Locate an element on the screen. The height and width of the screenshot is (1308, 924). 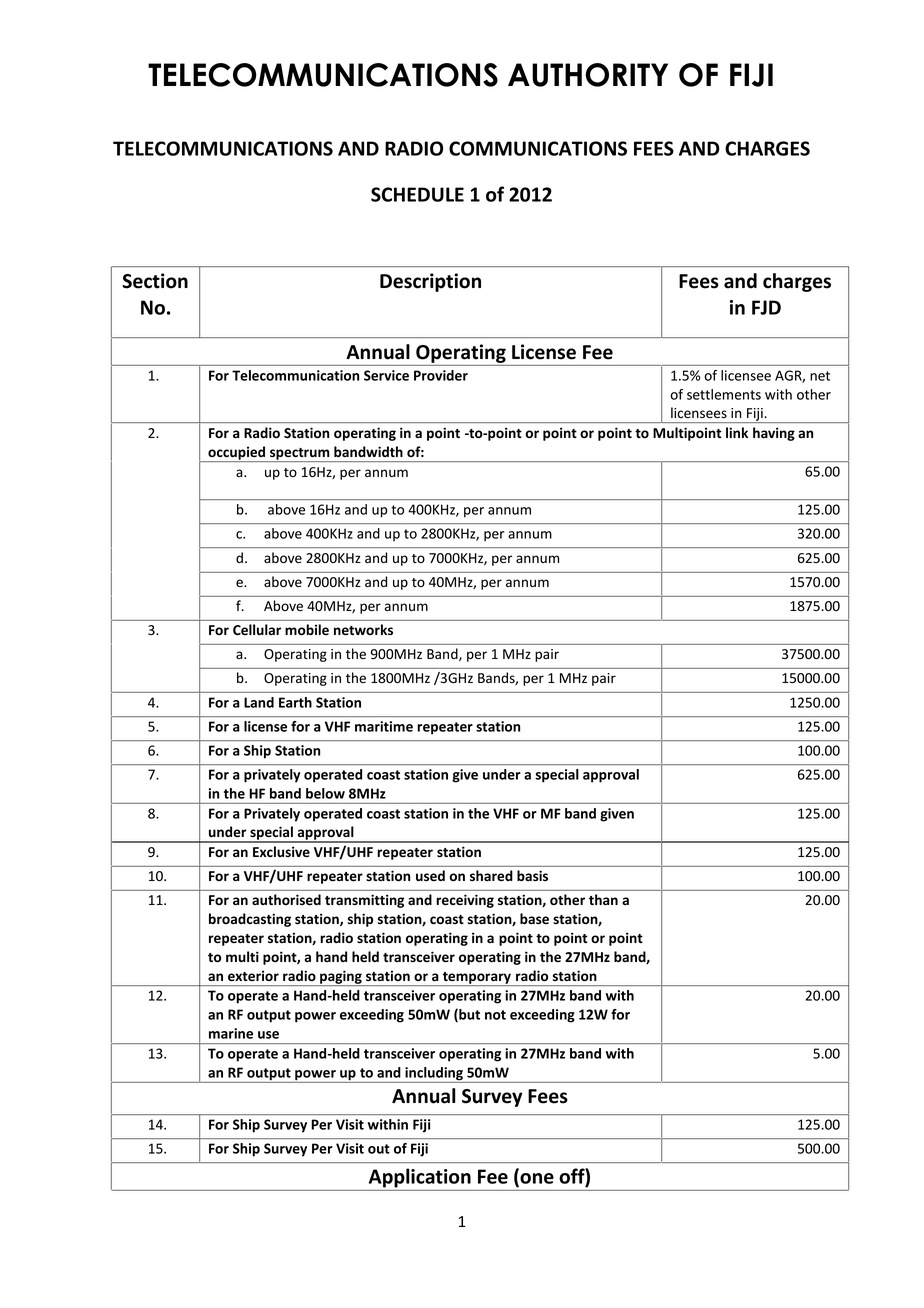
networks is located at coordinates (363, 630).
